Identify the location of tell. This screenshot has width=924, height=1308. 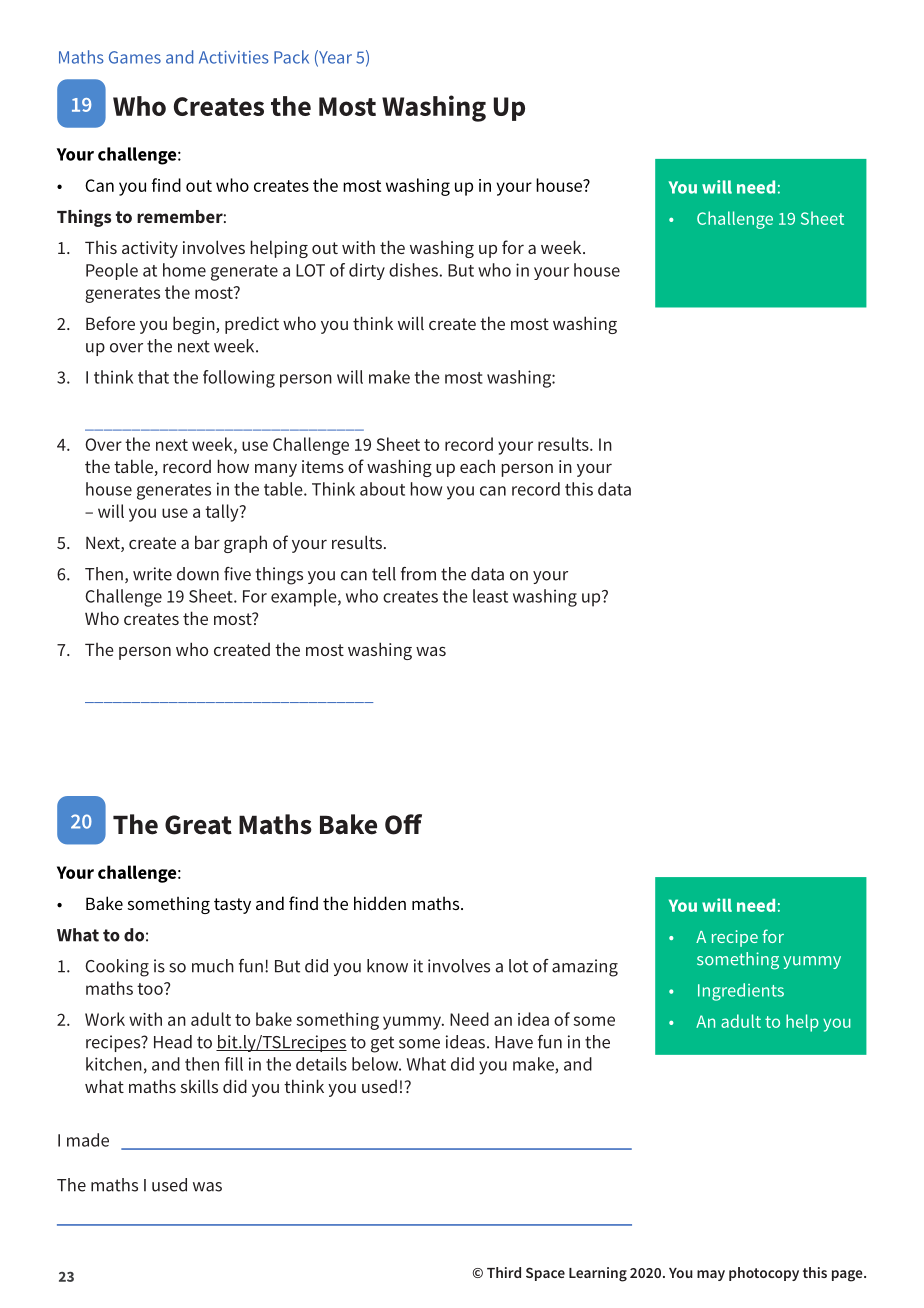
(384, 574).
